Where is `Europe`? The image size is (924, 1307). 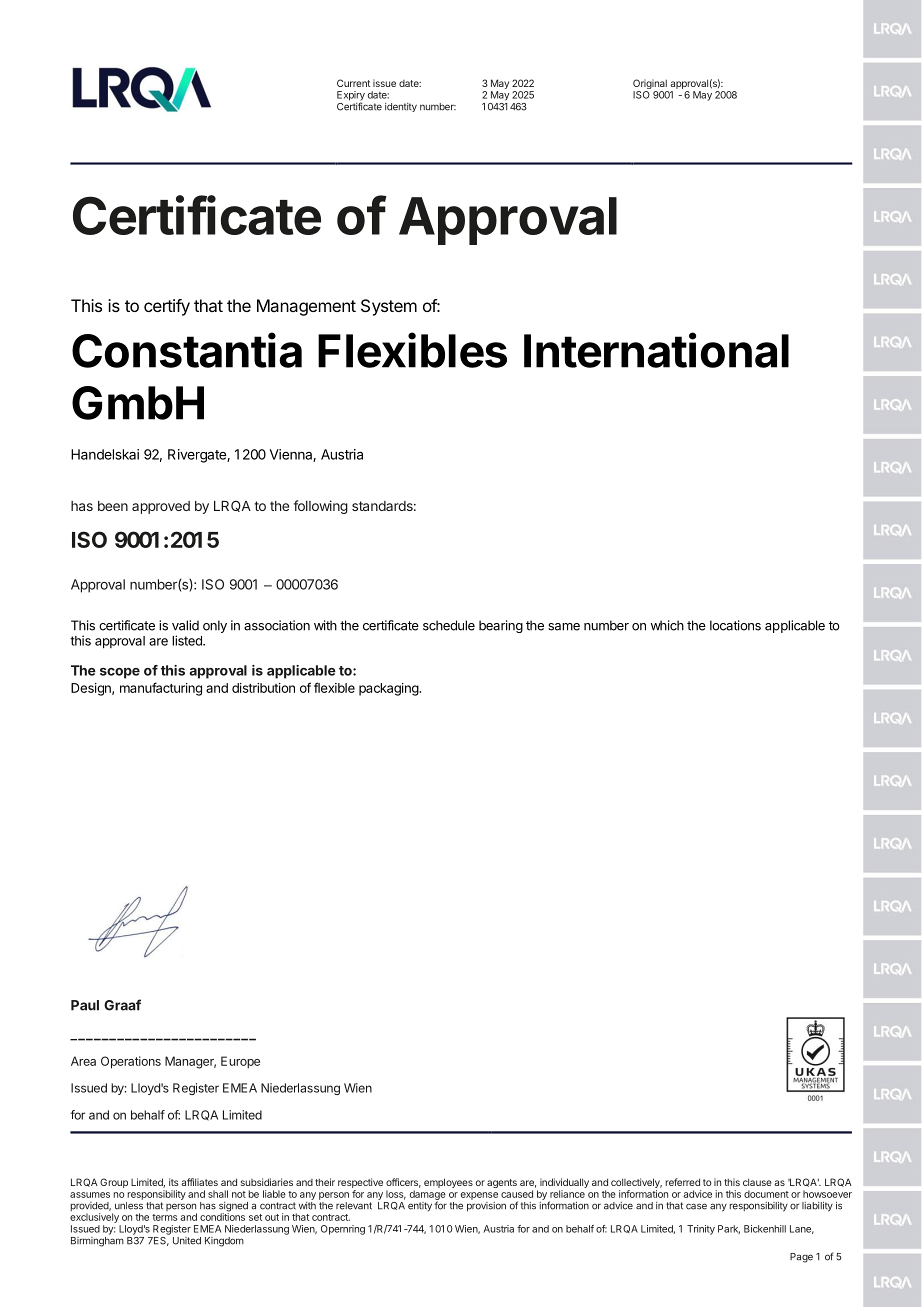
Europe is located at coordinates (240, 1062).
